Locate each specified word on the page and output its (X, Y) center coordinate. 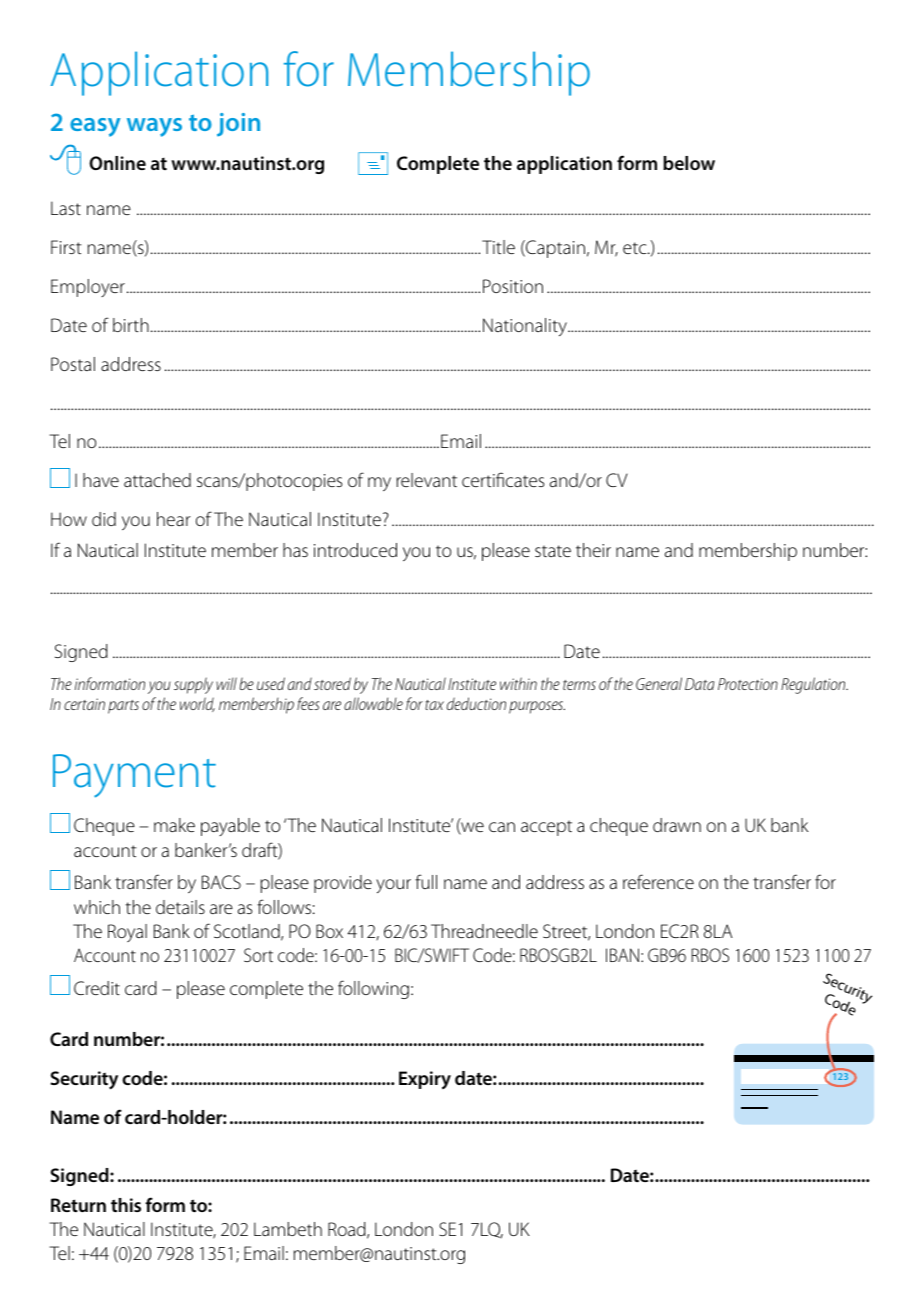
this (126, 1205)
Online (117, 163)
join (238, 125)
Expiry (425, 1080)
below (689, 163)
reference (658, 881)
